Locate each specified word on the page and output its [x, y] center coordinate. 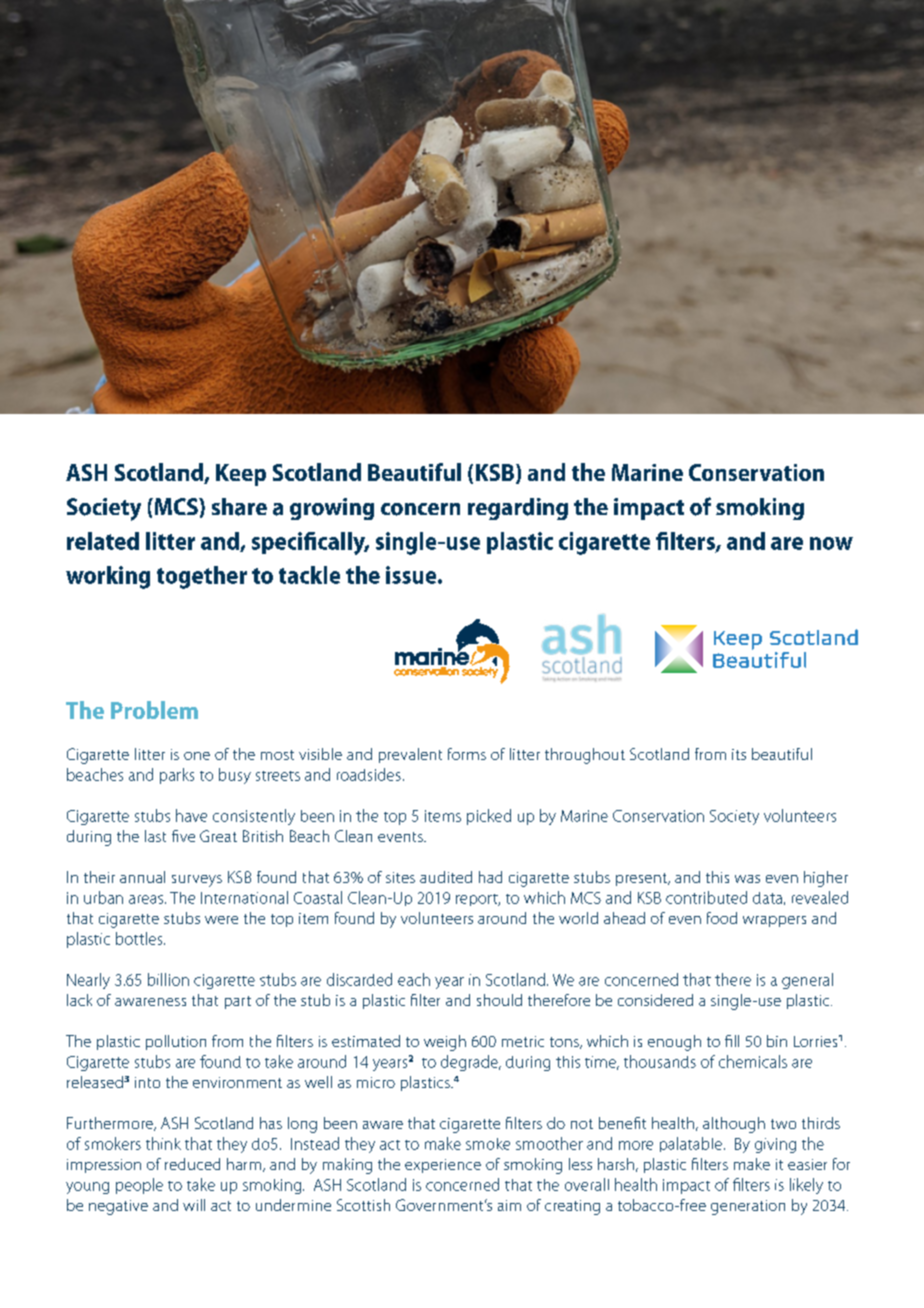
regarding [518, 509]
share [239, 507]
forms [467, 754]
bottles [140, 938]
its [739, 754]
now [831, 543]
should [499, 1000]
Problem [154, 710]
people [139, 1186]
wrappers [774, 921]
